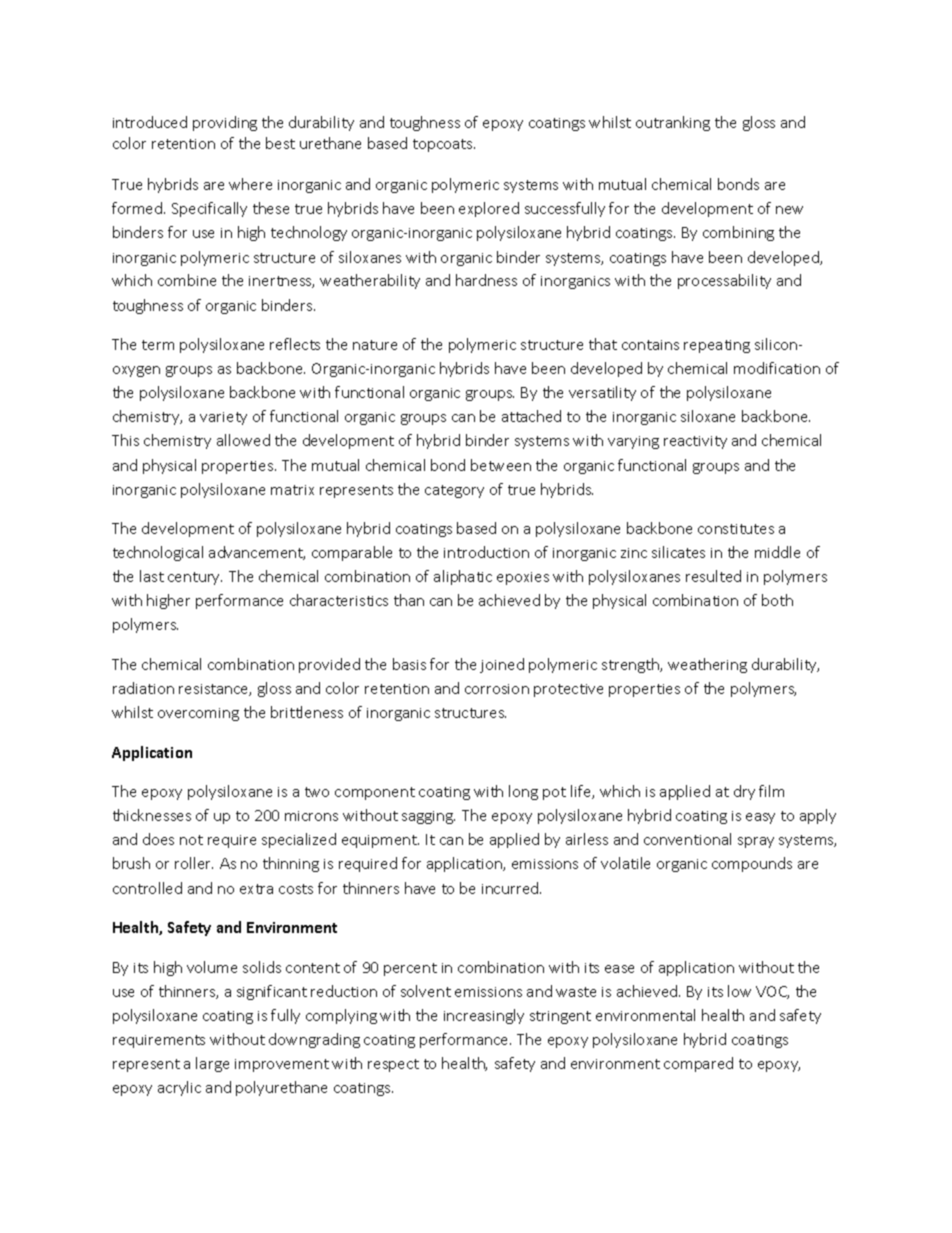 The width and height of the screenshot is (952, 1233). I want to click on explored, so click(489, 209).
